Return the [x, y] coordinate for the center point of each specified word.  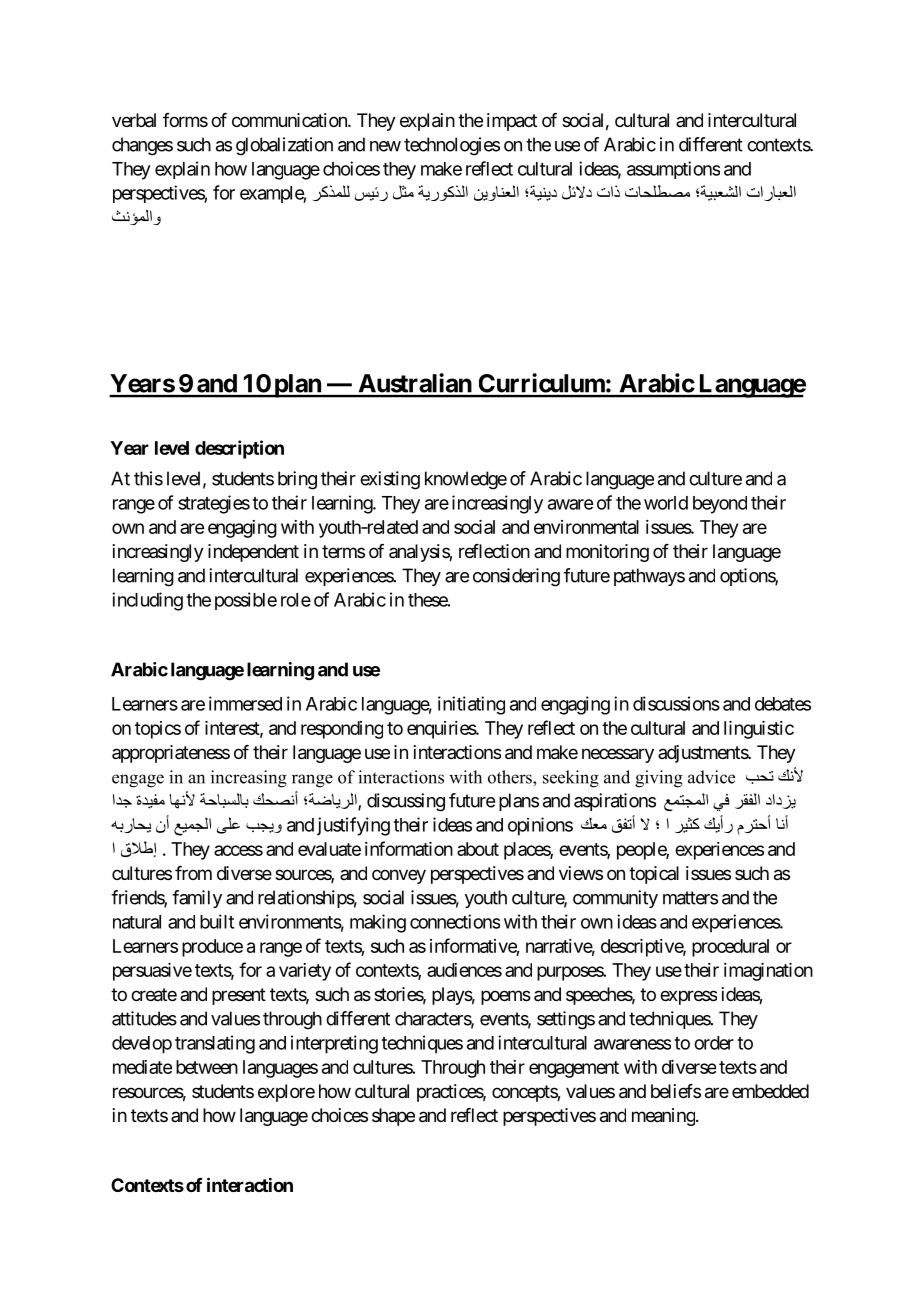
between [207, 1067]
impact [512, 122]
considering [516, 577]
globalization [284, 146]
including [147, 601]
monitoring [607, 553]
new [385, 146]
